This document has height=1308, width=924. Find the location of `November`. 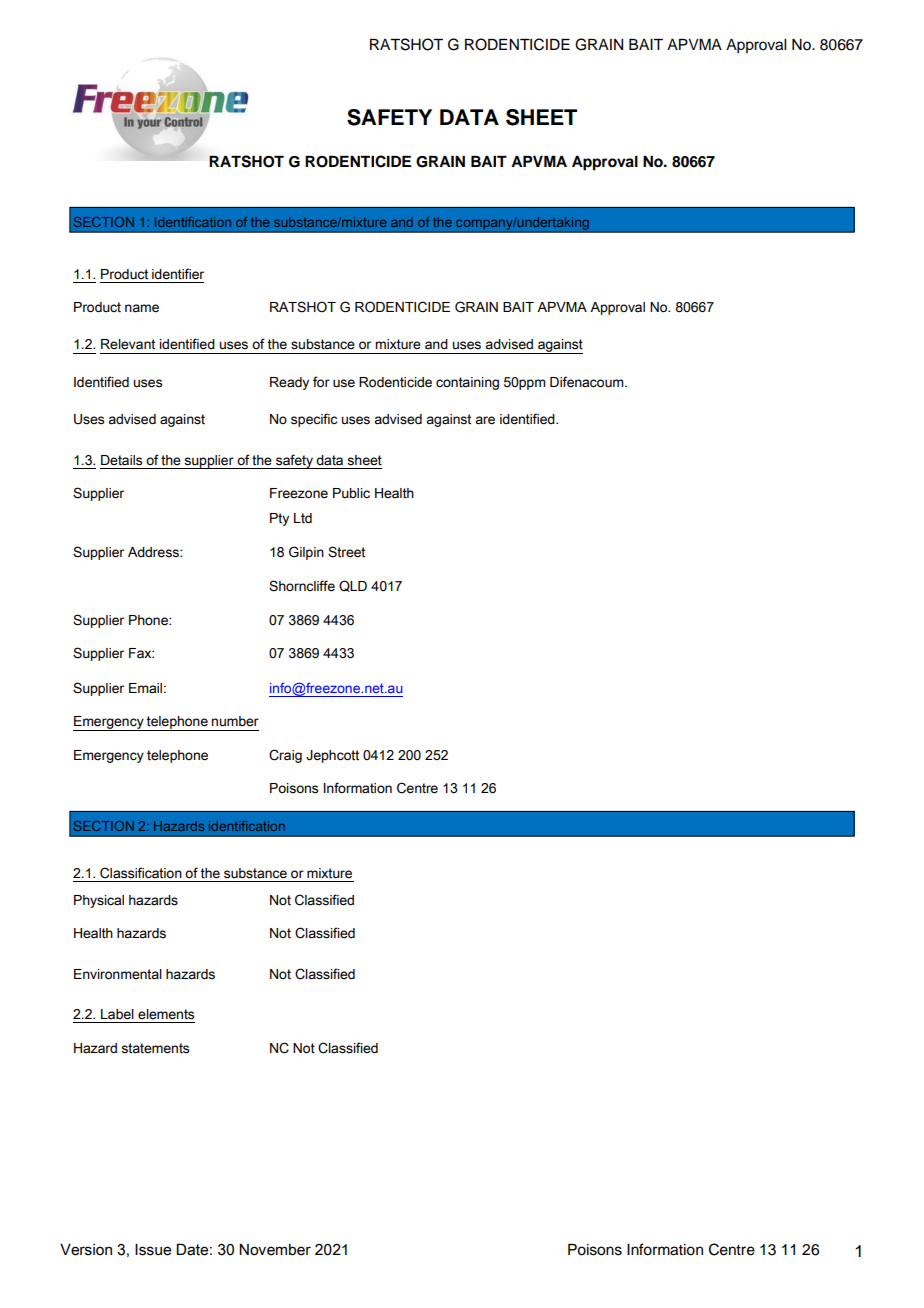

November is located at coordinates (275, 1250).
